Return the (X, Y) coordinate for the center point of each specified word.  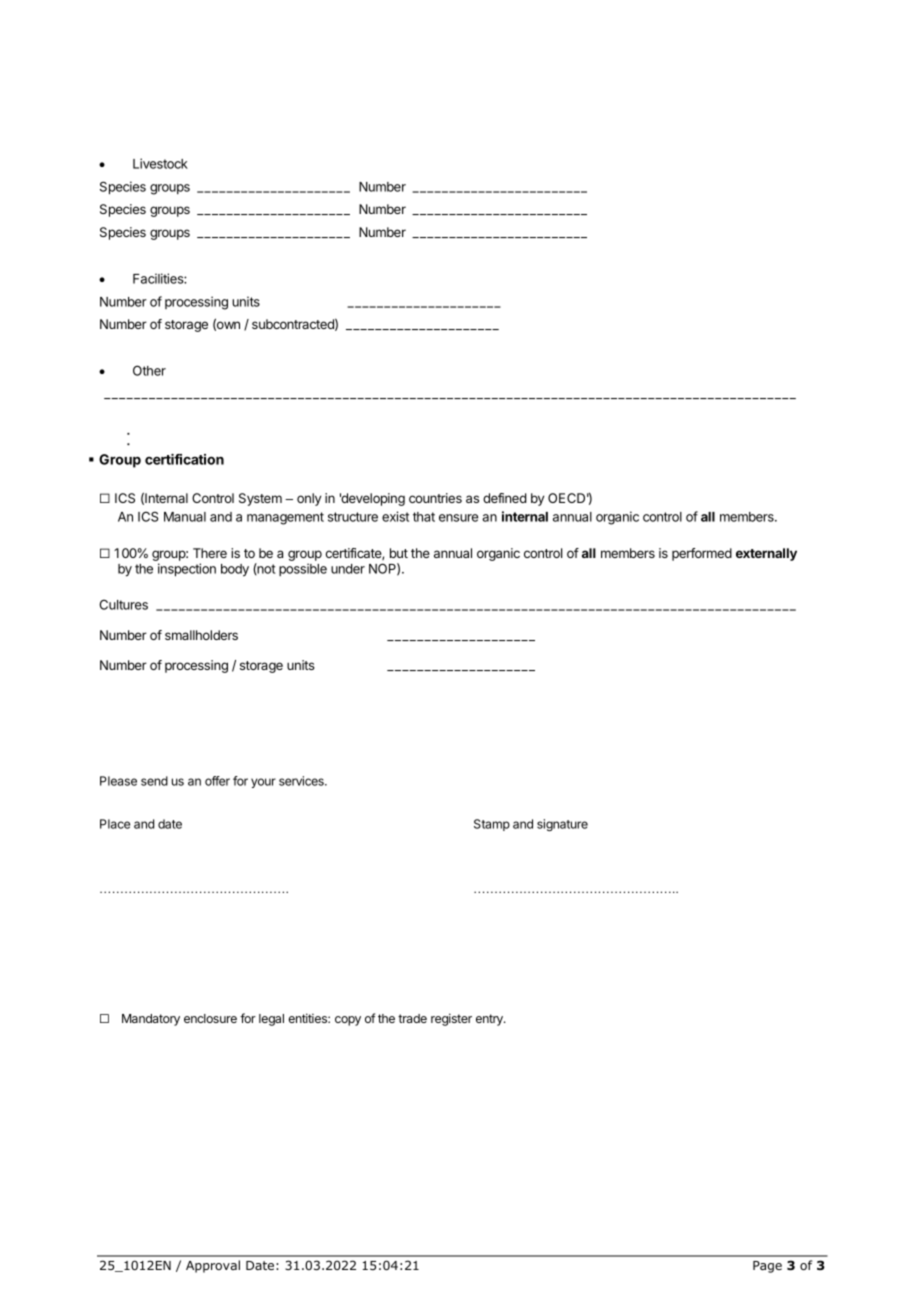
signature (562, 825)
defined (505, 498)
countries (435, 498)
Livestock (160, 163)
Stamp (492, 825)
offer (217, 781)
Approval (213, 1266)
